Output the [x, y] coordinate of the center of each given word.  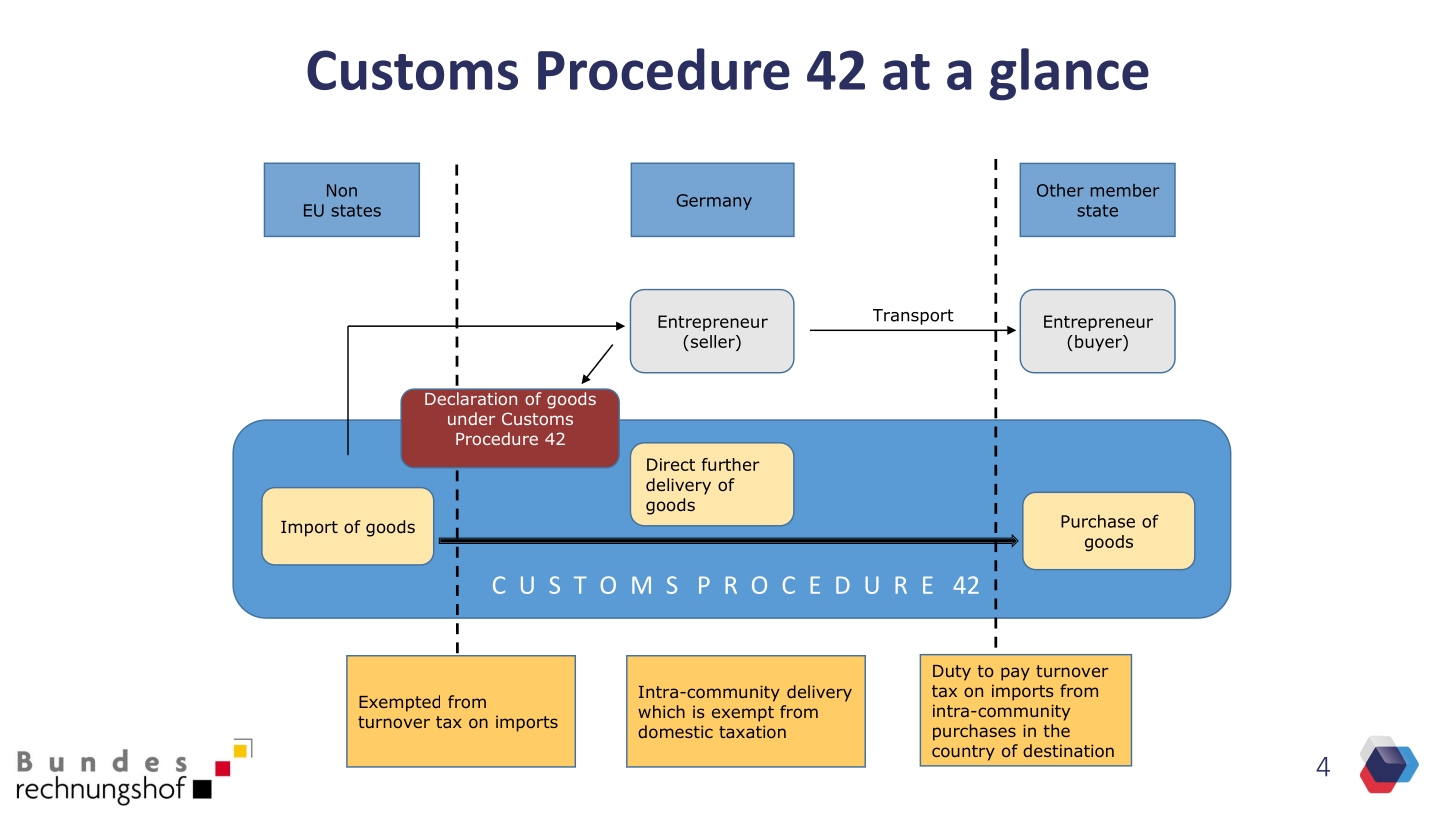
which [661, 711]
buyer [1099, 343]
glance [1069, 74]
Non [342, 190]
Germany [714, 202]
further [731, 464]
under [471, 418]
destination [1068, 750]
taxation [752, 731]
